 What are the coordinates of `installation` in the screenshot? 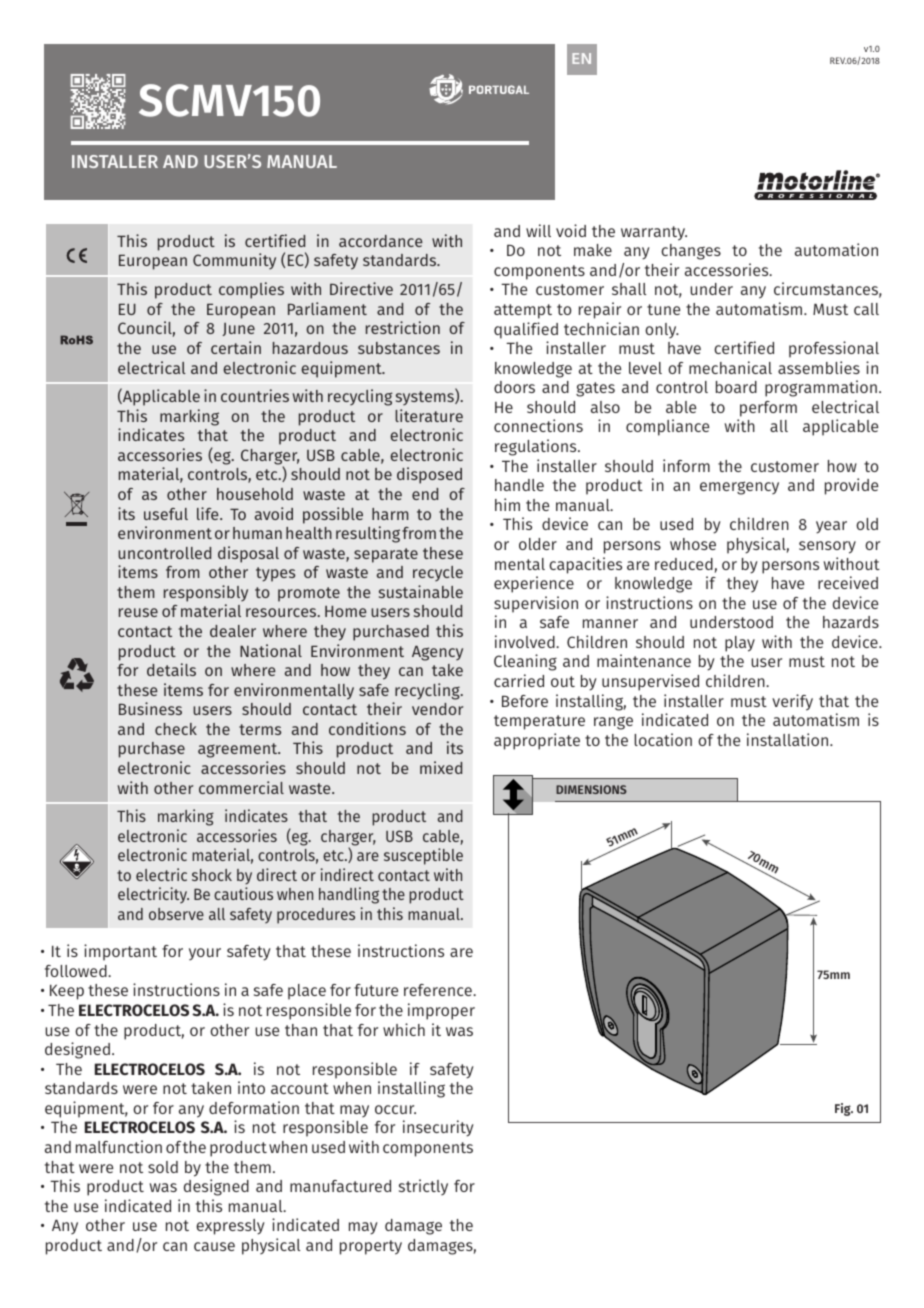 It's located at (789, 739).
